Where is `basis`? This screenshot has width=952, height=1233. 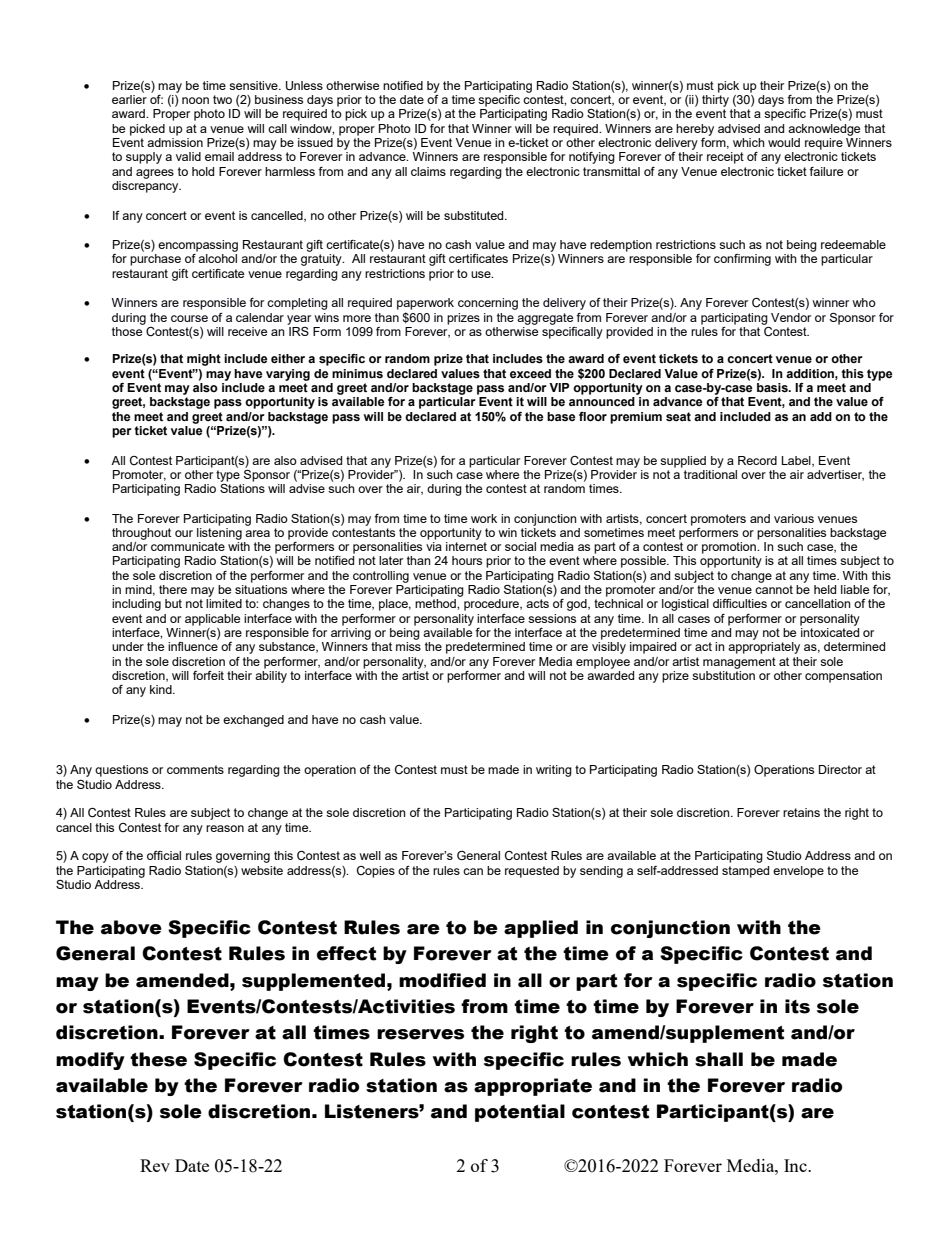
basis is located at coordinates (773, 386).
